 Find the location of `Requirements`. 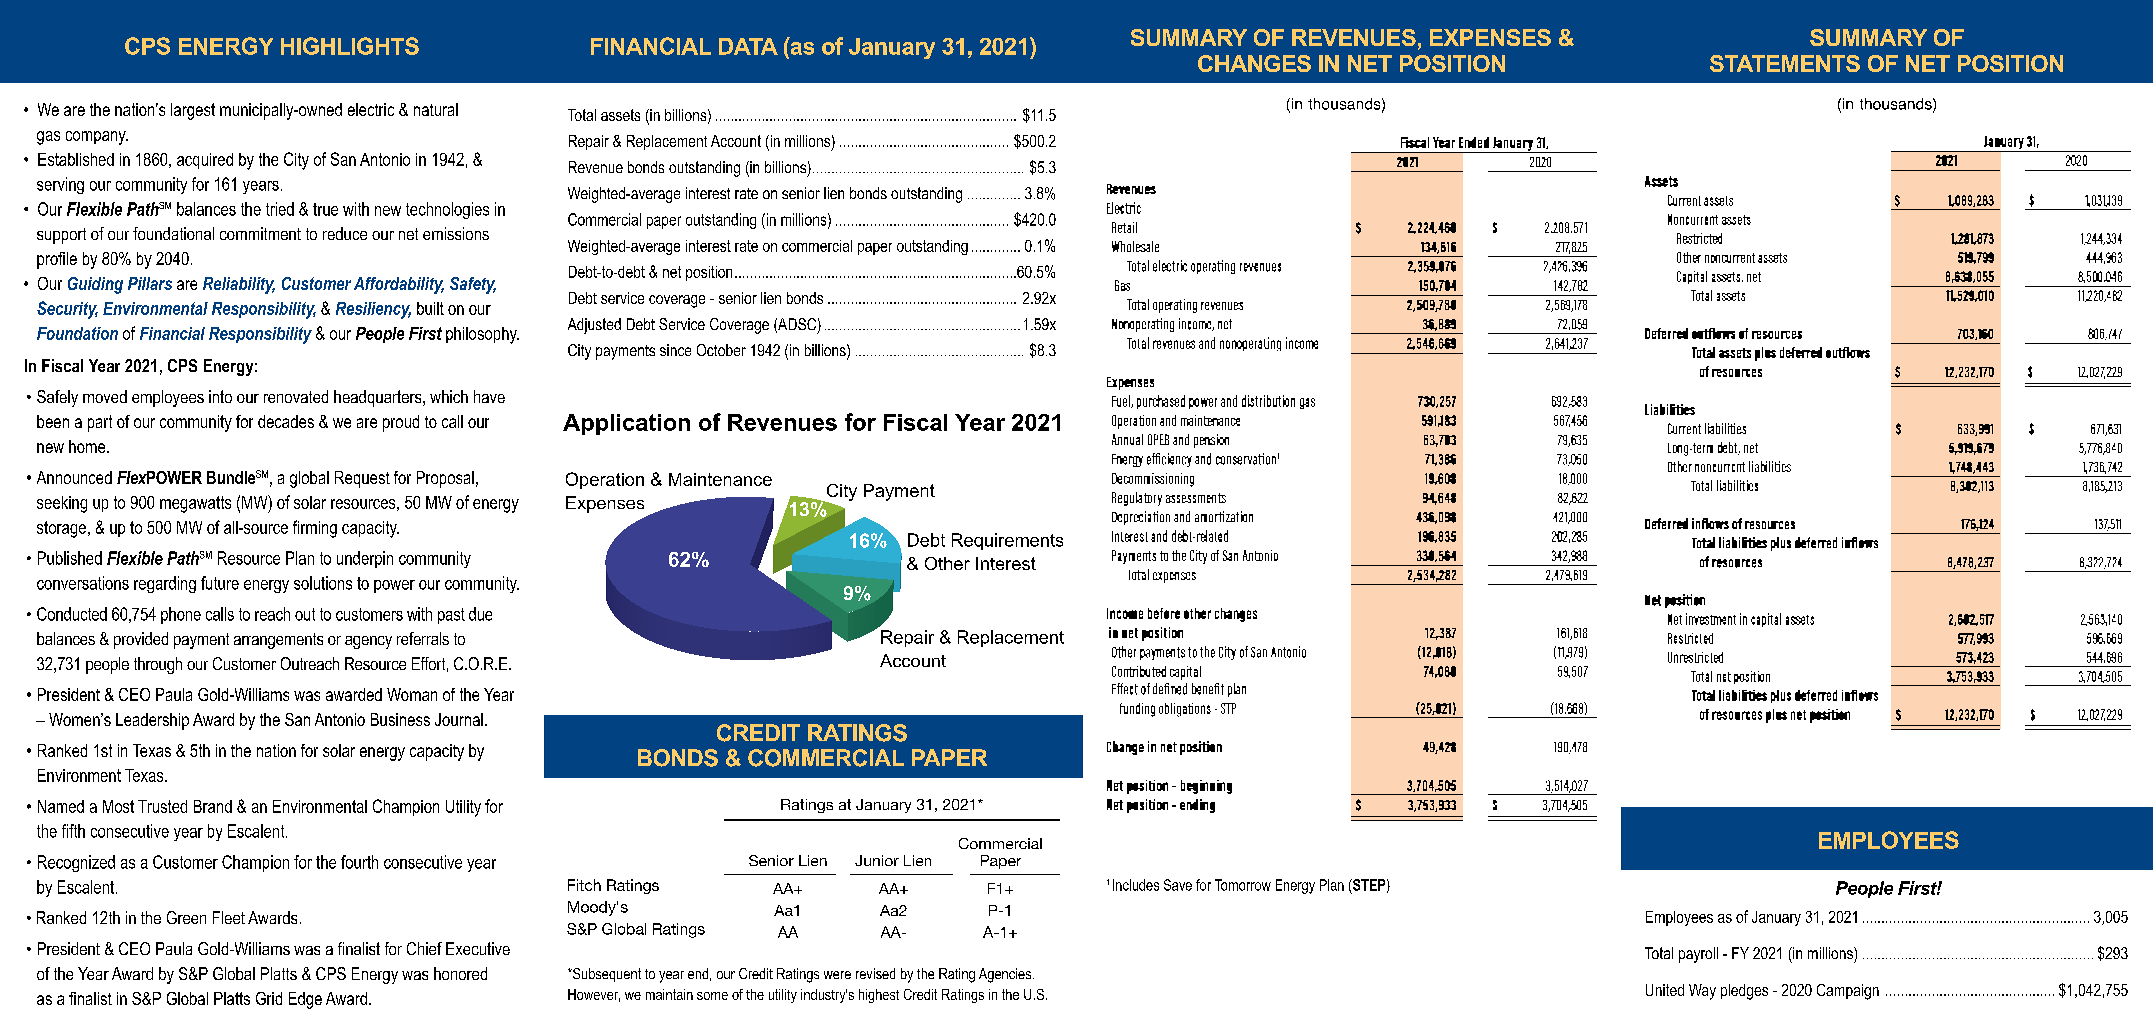

Requirements is located at coordinates (1007, 541).
